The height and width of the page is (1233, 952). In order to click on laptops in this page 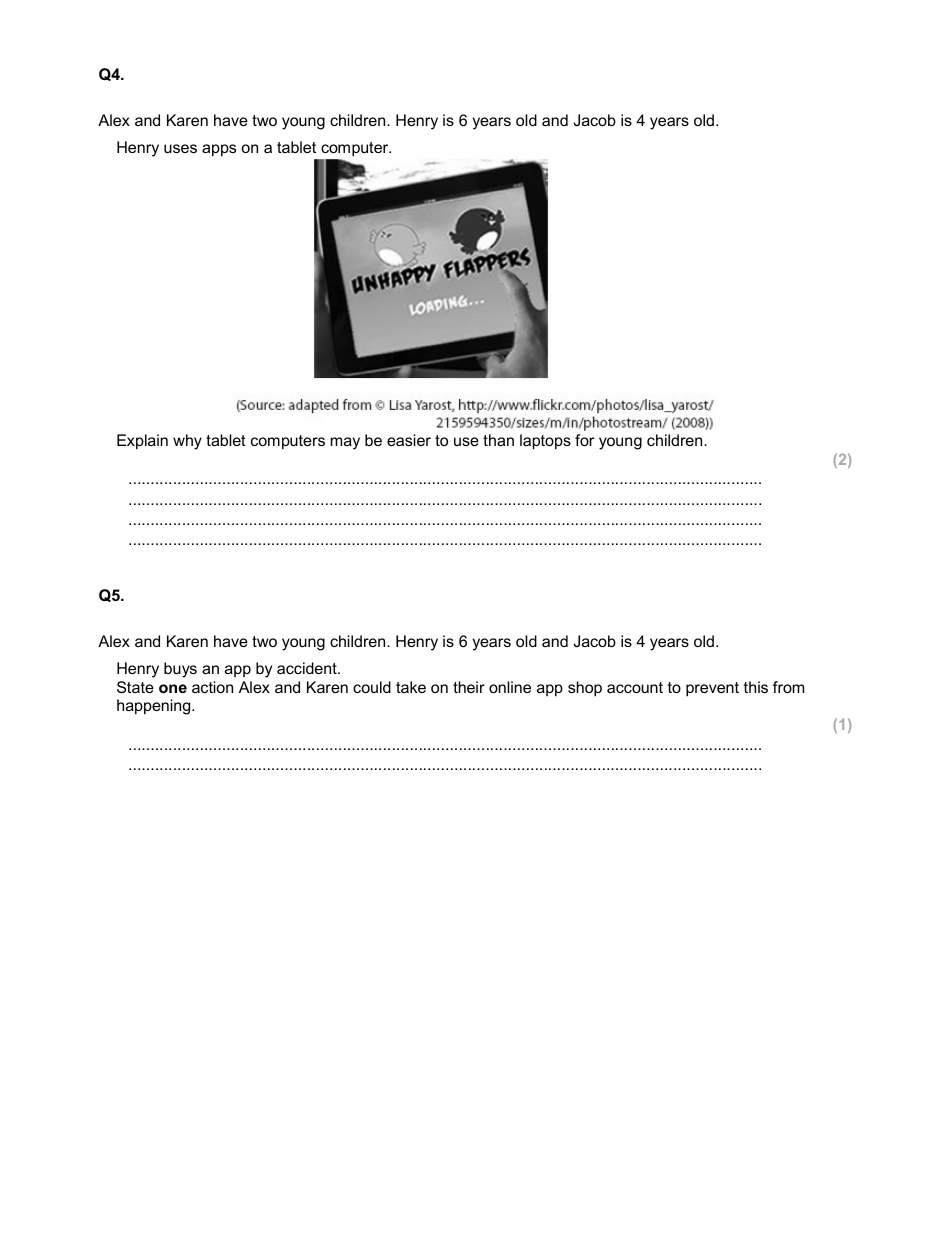, I will do `click(545, 442)`.
